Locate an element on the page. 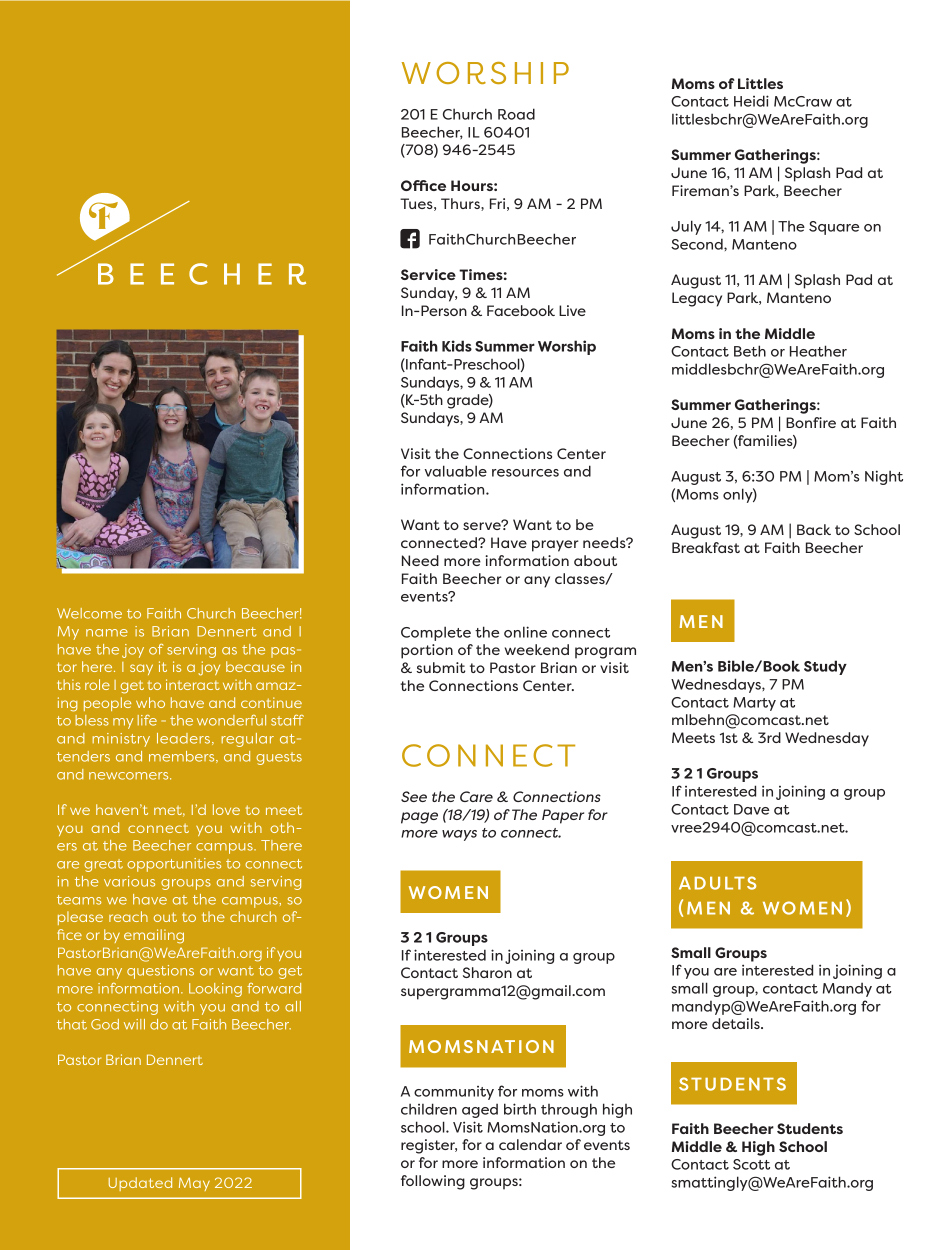  Heidi is located at coordinates (751, 101).
